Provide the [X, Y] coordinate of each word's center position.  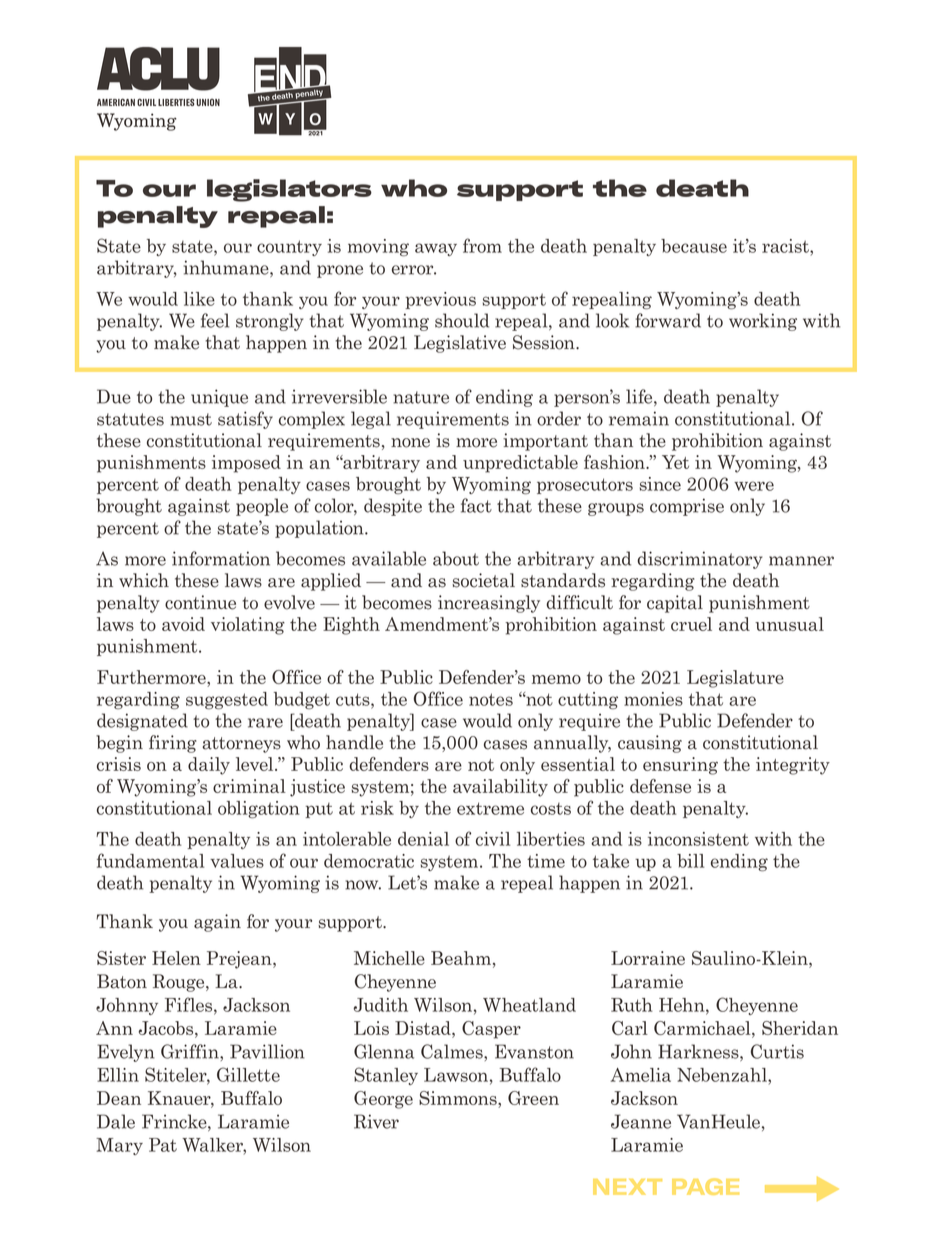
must [191, 419]
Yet [675, 462]
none [410, 443]
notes [491, 699]
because [694, 246]
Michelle [389, 958]
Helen [176, 958]
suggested [227, 701]
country [289, 248]
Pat [163, 1145]
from [482, 245]
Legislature [735, 679]
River [376, 1121]
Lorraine [648, 958]
